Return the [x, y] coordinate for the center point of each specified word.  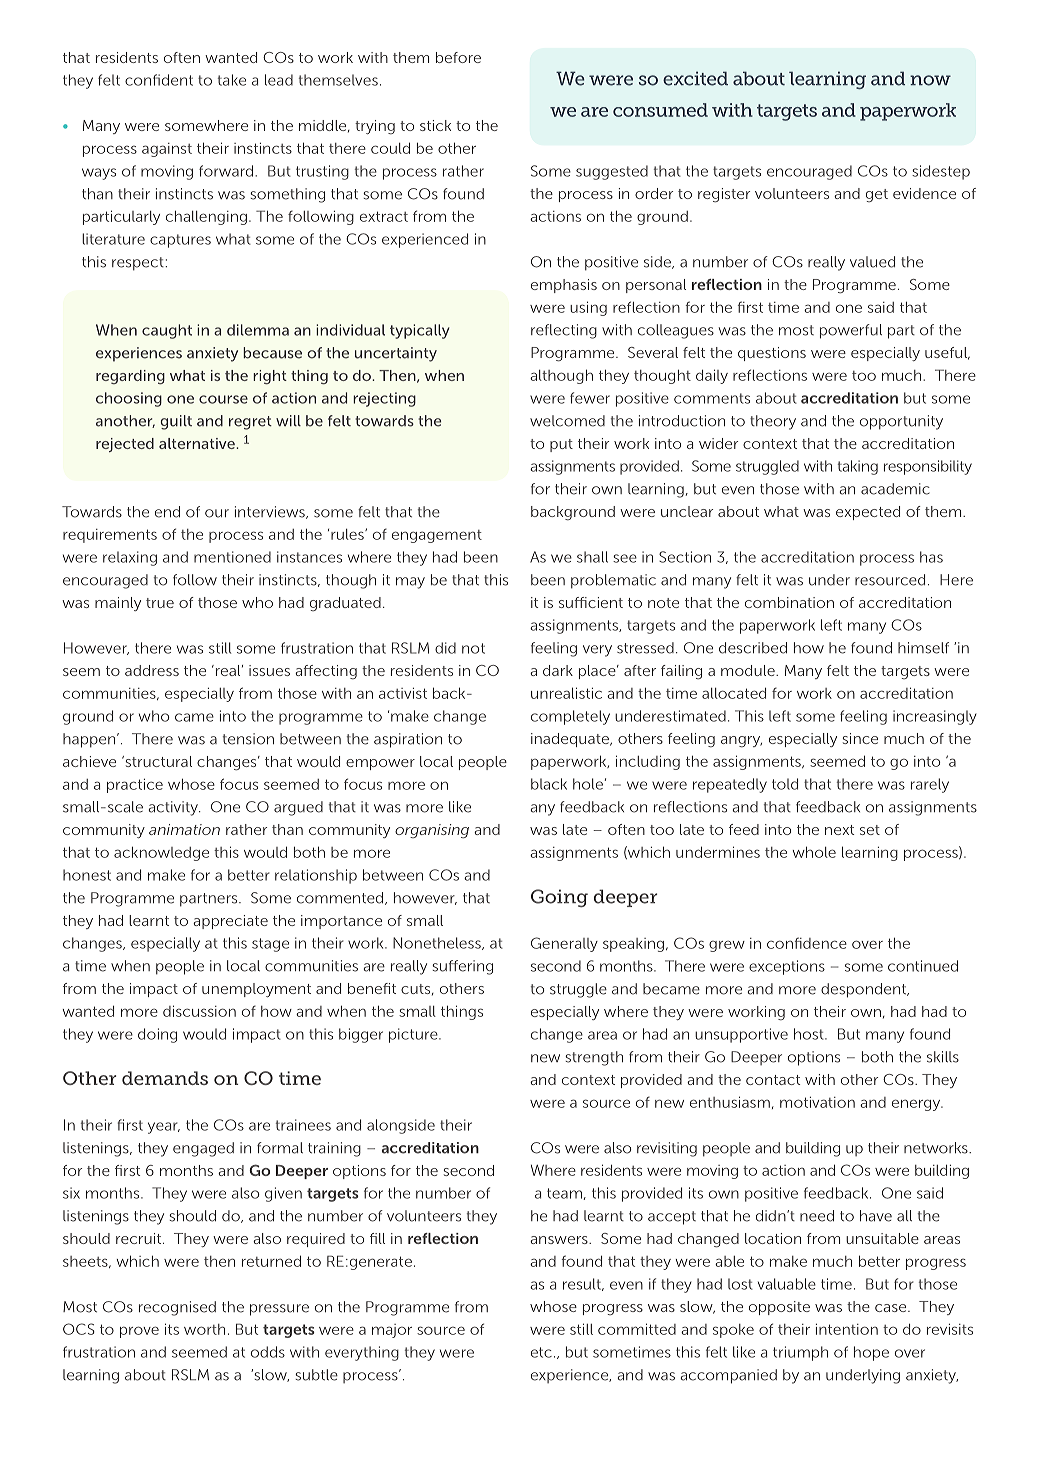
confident [159, 80]
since [860, 738]
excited [695, 78]
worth [204, 1329]
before [458, 57]
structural [157, 761]
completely [570, 717]
